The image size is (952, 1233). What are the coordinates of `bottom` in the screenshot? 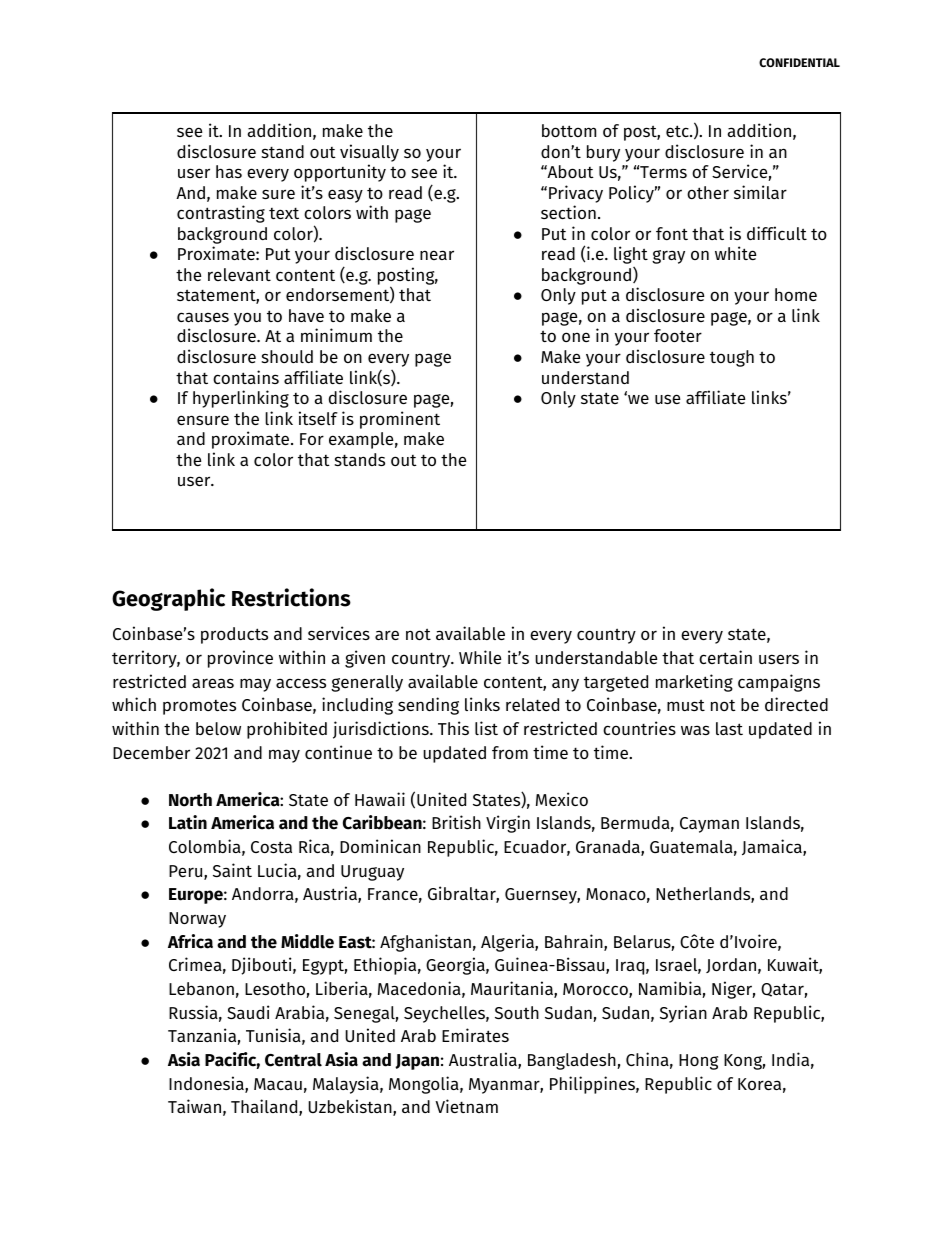 It's located at (569, 130).
